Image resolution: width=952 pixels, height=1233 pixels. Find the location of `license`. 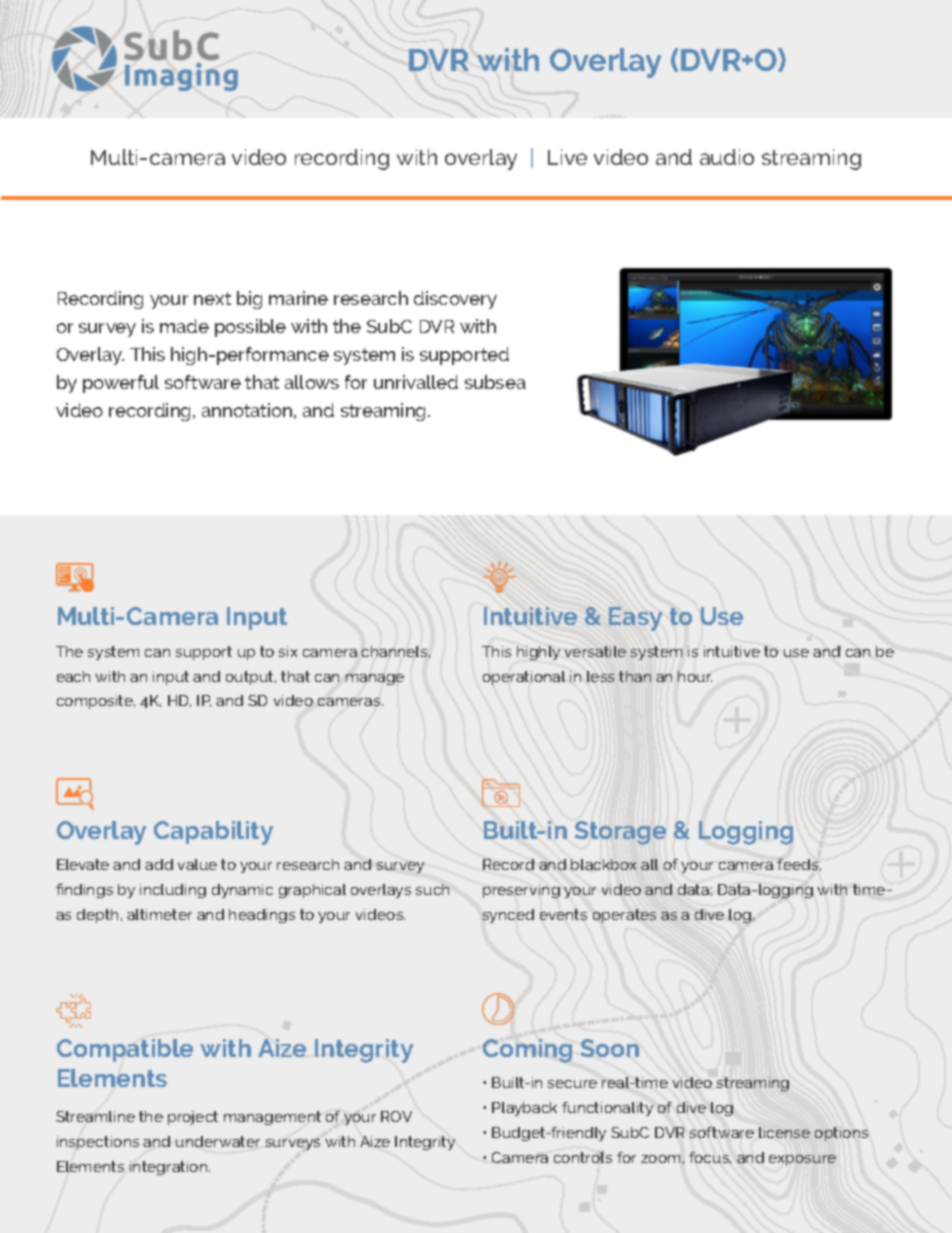

license is located at coordinates (784, 1132).
